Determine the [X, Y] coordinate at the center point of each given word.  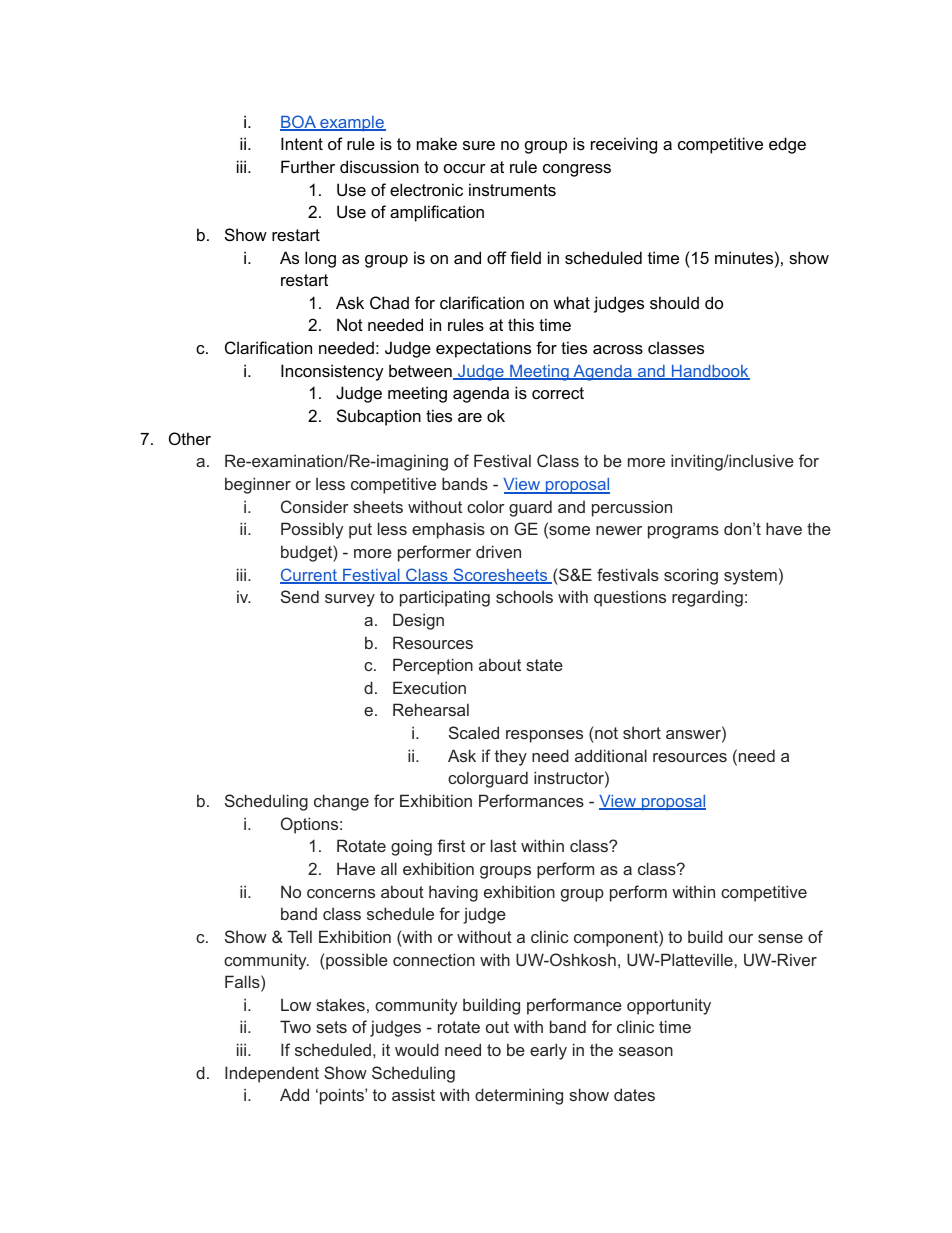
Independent [272, 1074]
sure [479, 145]
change [341, 802]
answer [694, 736]
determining [519, 1096]
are [470, 417]
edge [787, 145]
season [646, 1051]
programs [683, 532]
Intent [302, 143]
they [511, 757]
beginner [258, 485]
